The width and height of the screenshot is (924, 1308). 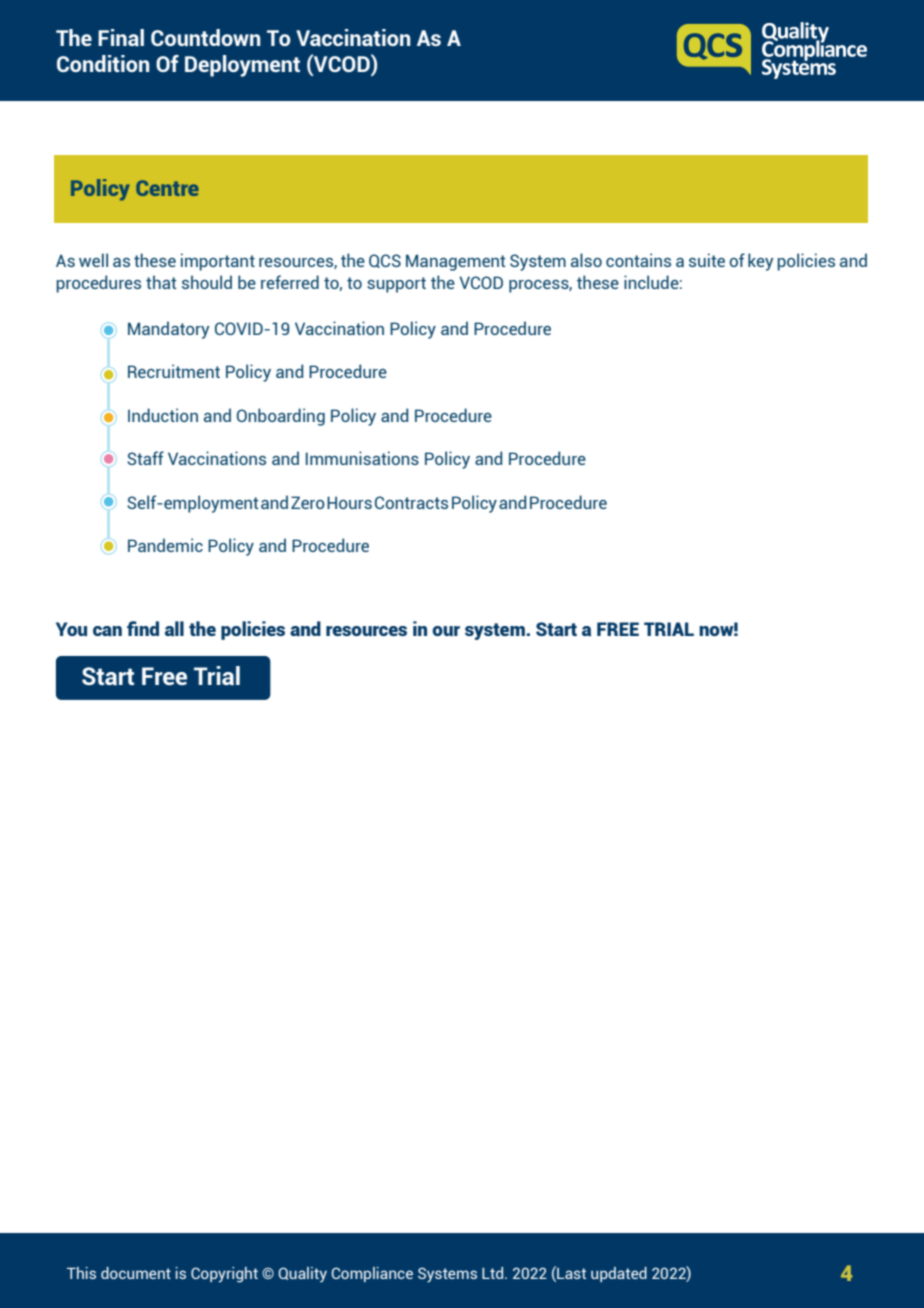 I want to click on contains, so click(x=638, y=260).
